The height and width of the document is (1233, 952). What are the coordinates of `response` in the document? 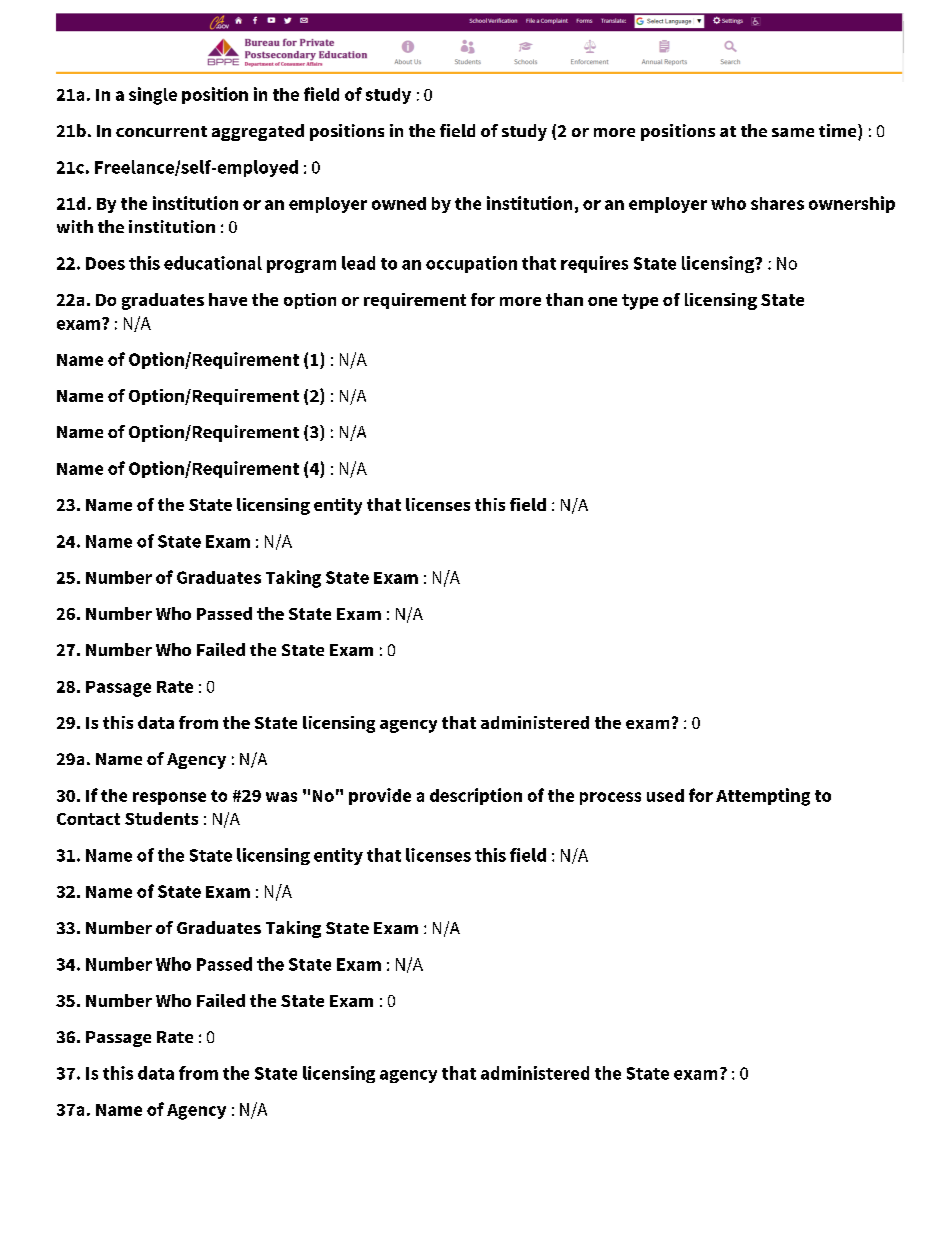 It's located at (169, 798).
